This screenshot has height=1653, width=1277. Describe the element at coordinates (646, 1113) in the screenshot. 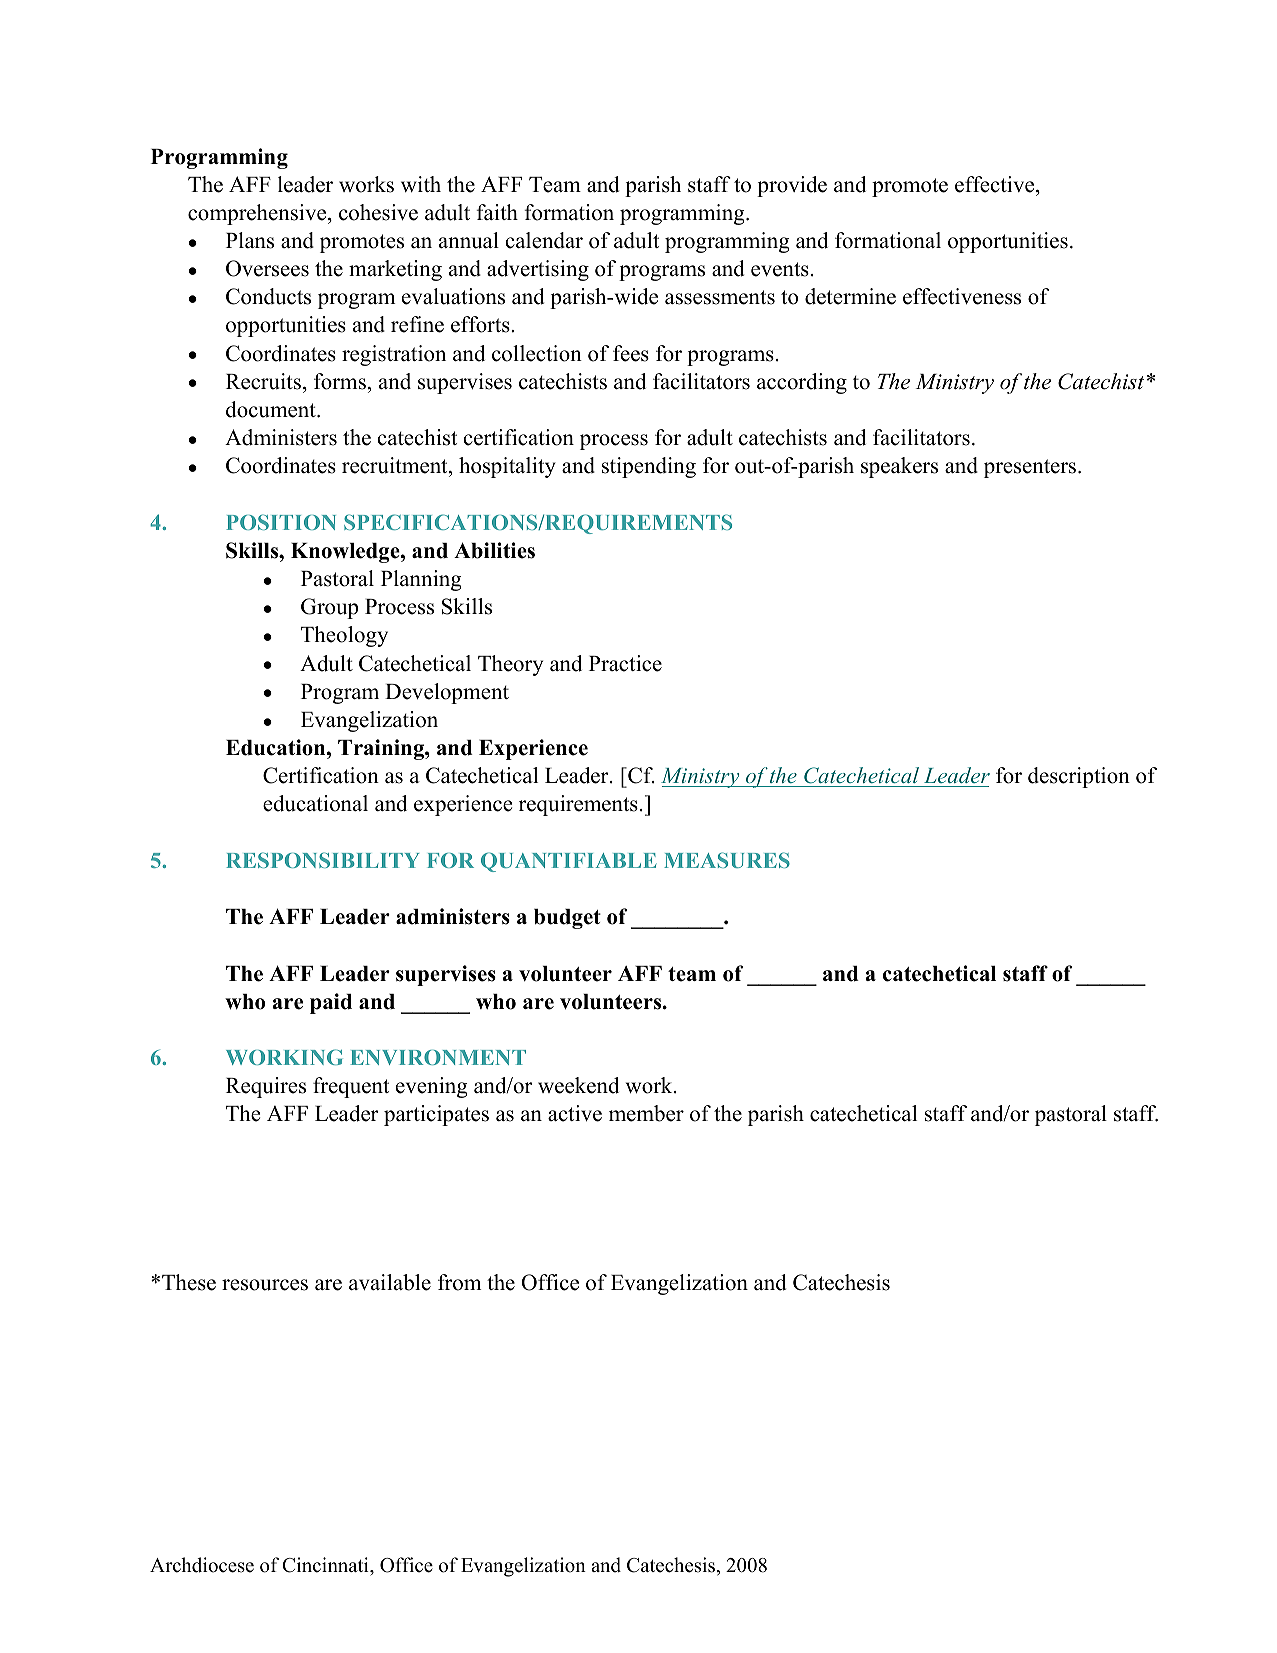

I see `member` at that location.
